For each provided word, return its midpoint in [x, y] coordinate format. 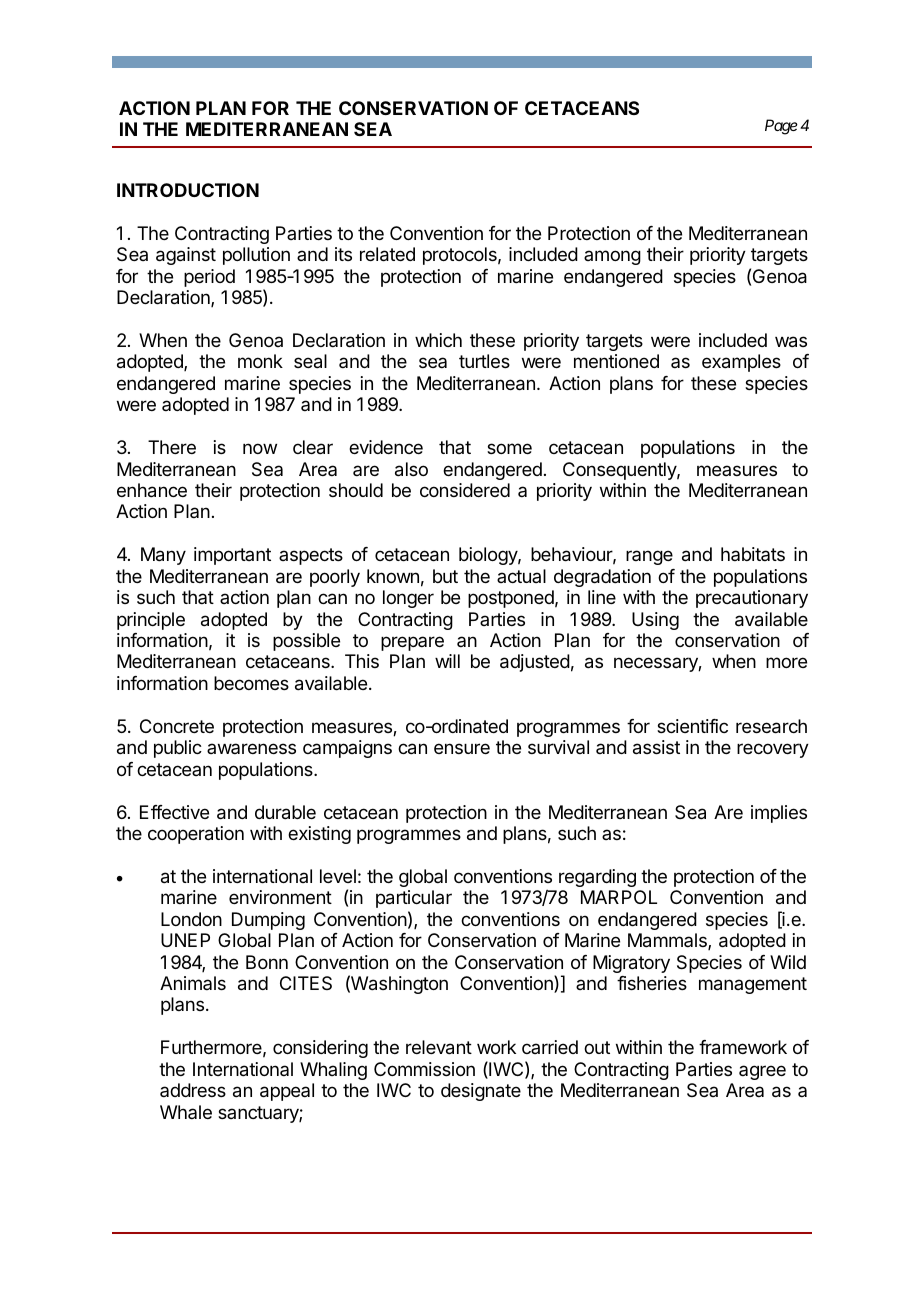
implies [779, 814]
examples [741, 363]
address [193, 1090]
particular [414, 899]
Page [781, 127]
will [447, 661]
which [438, 340]
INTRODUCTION [188, 190]
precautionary [752, 599]
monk [260, 361]
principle [151, 621]
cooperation [196, 835]
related [387, 254]
